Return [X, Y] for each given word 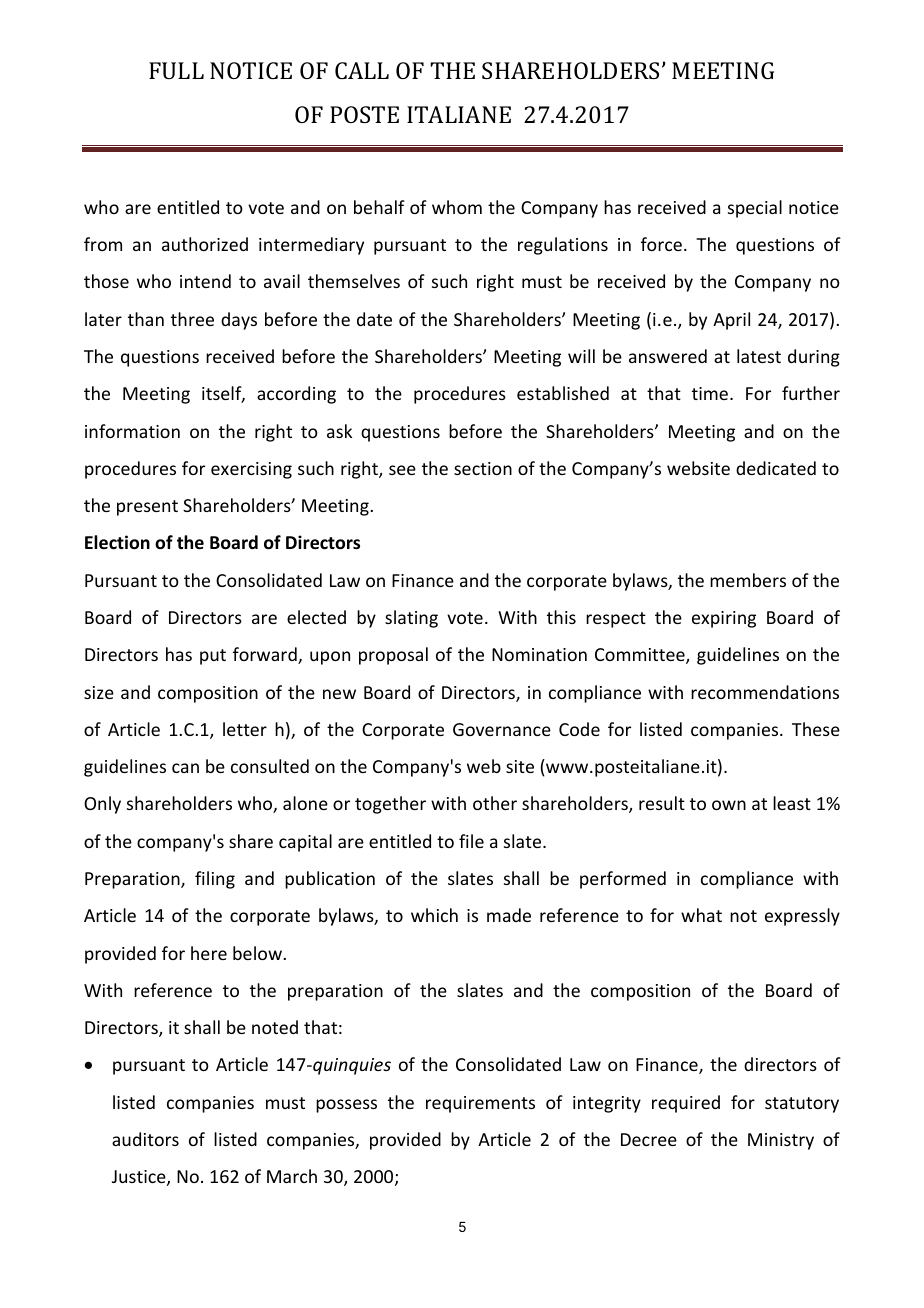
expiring [724, 619]
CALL [362, 70]
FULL [176, 70]
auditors [145, 1139]
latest [759, 356]
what [701, 915]
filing [215, 880]
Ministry [781, 1141]
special [755, 209]
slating [411, 619]
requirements [480, 1104]
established [563, 393]
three [192, 319]
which [434, 915]
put [213, 657]
